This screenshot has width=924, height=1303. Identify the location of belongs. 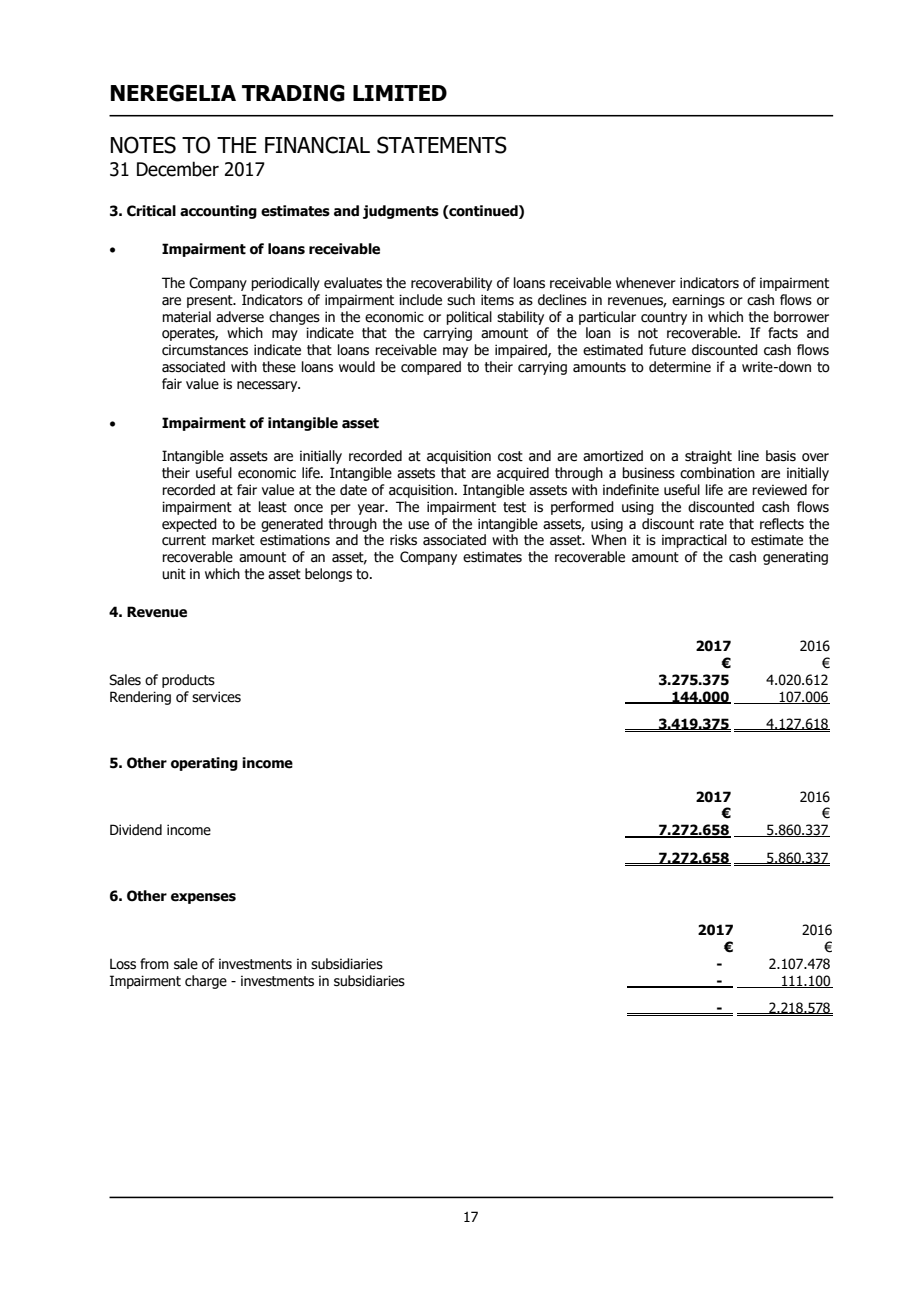
(328, 575).
